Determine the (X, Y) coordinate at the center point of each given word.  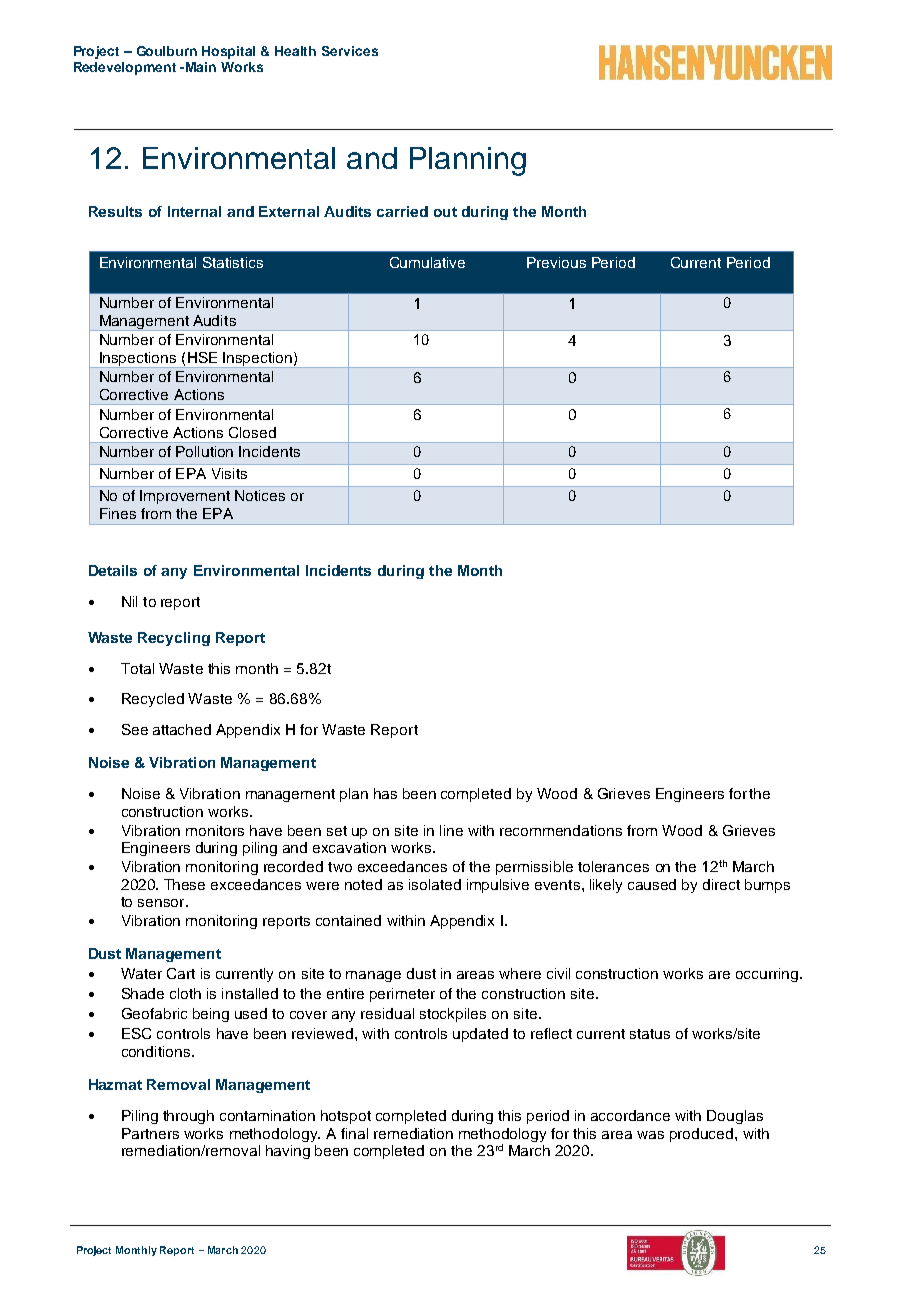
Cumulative (427, 262)
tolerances (613, 866)
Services (350, 51)
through (188, 1117)
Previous (556, 262)
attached (182, 729)
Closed (252, 432)
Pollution (204, 451)
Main (201, 67)
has (385, 793)
